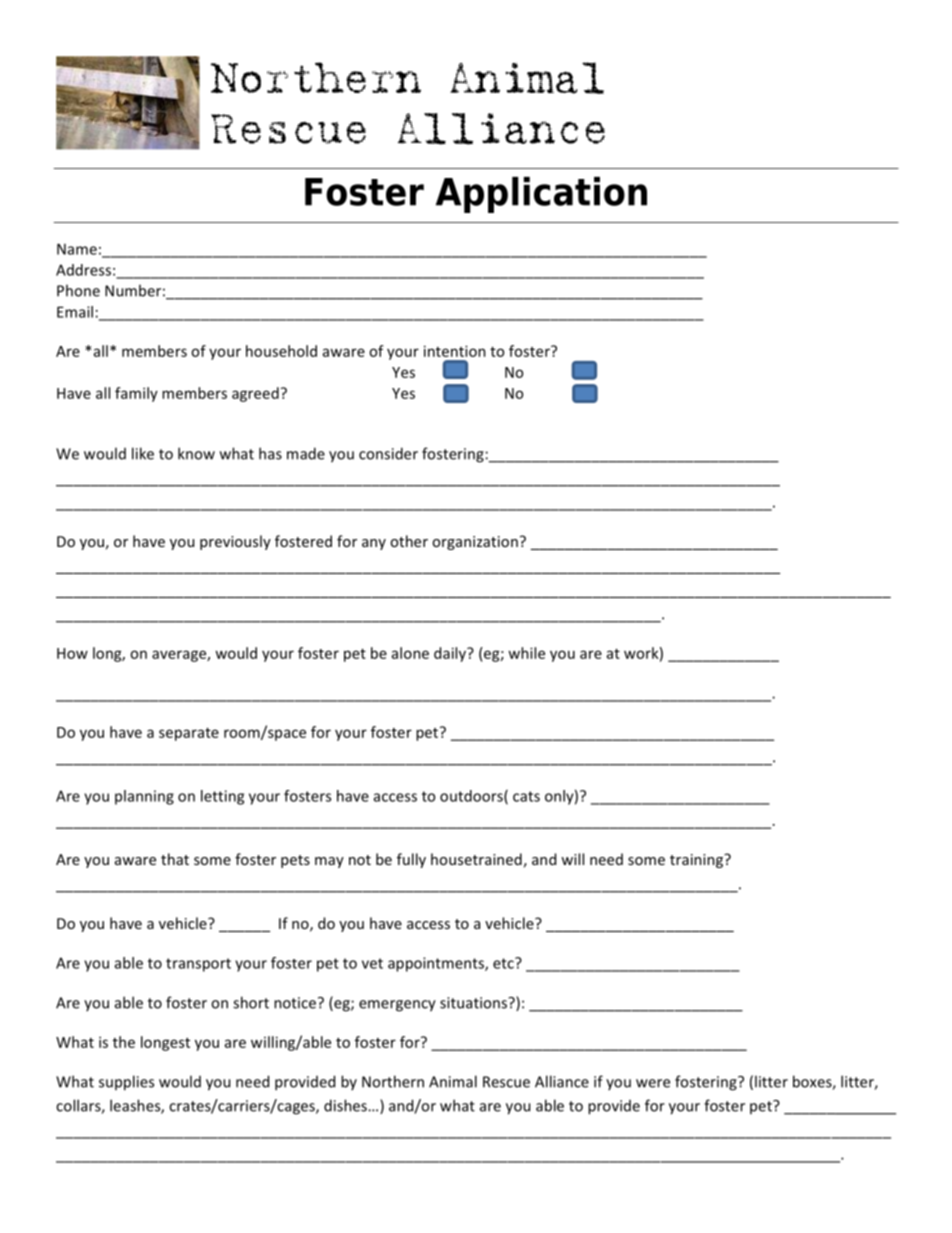 The image size is (952, 1233). I want to click on dishes, so click(346, 1105).
